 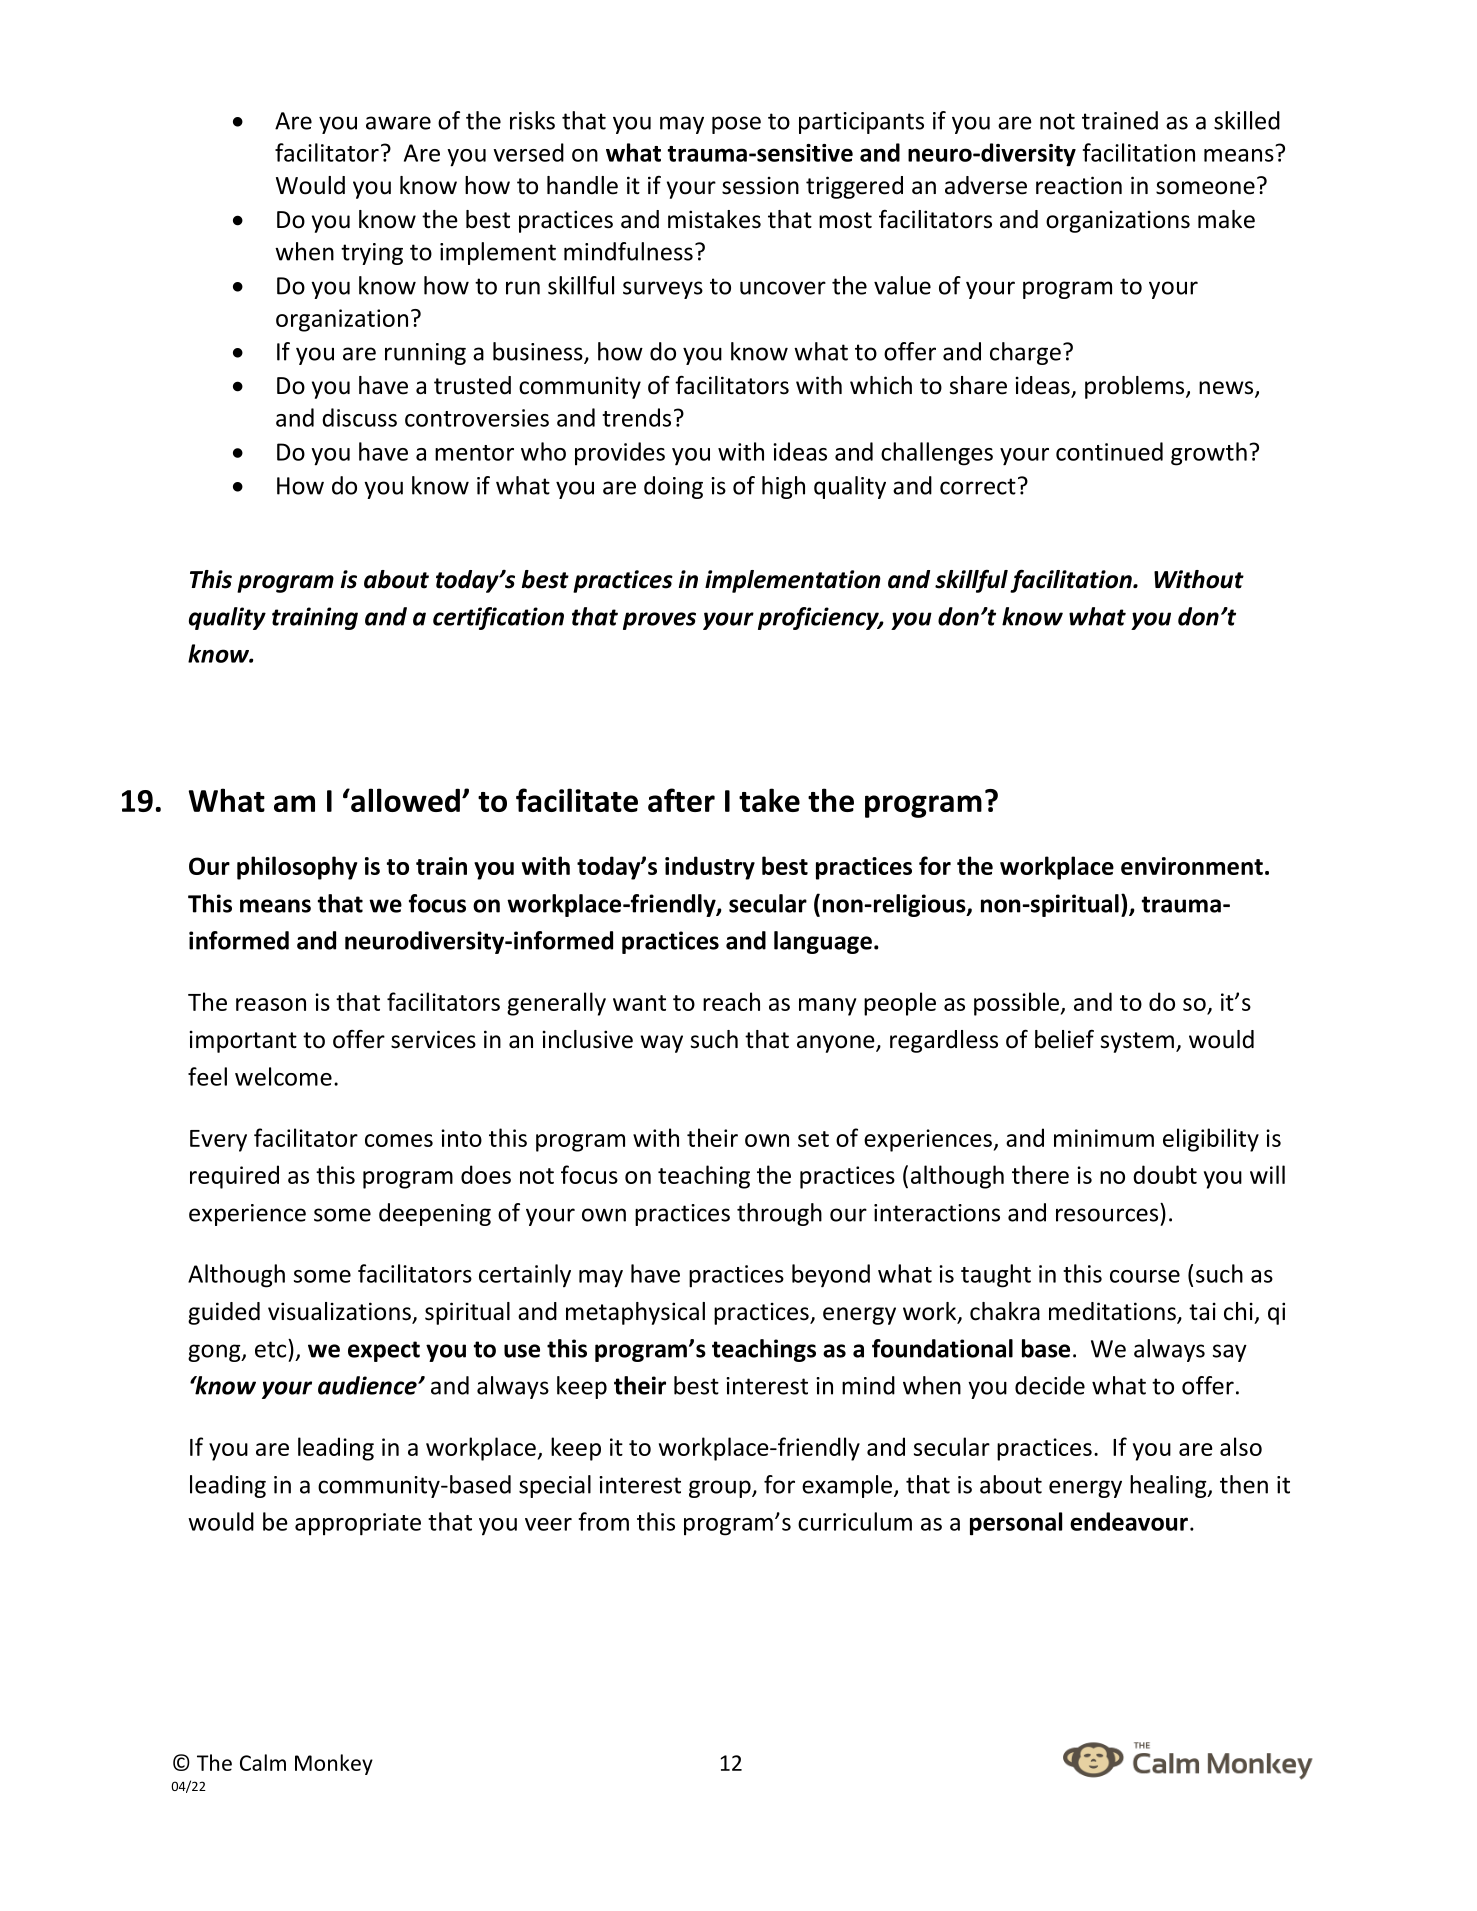 What do you see at coordinates (398, 123) in the image?
I see `aware` at bounding box center [398, 123].
